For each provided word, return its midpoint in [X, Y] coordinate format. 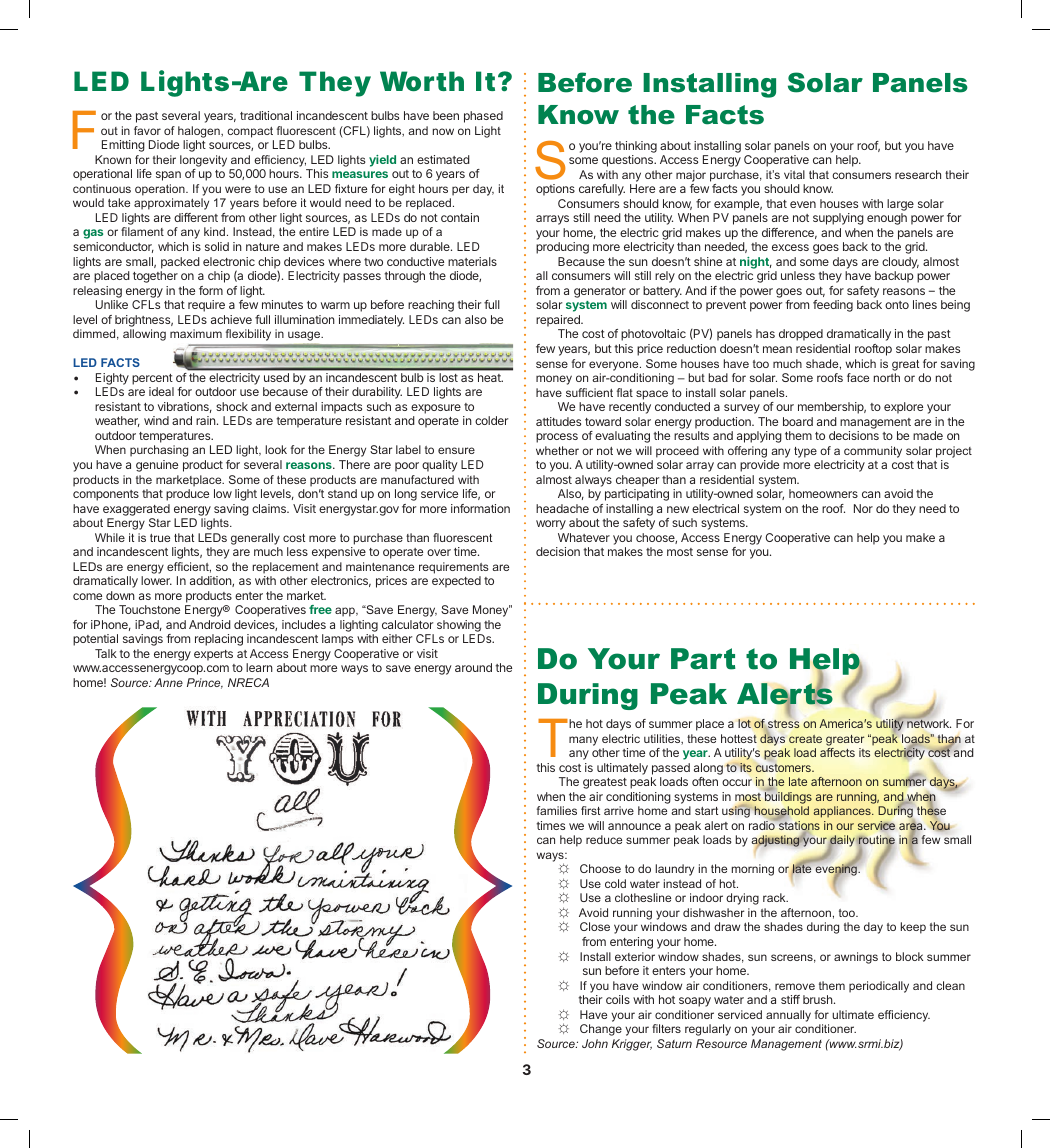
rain [207, 420]
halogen [200, 132]
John [595, 1043]
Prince [205, 683]
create [805, 739]
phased [483, 117]
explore [903, 408]
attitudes [558, 421]
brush [819, 999]
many [583, 741]
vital [794, 174]
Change [601, 1030]
